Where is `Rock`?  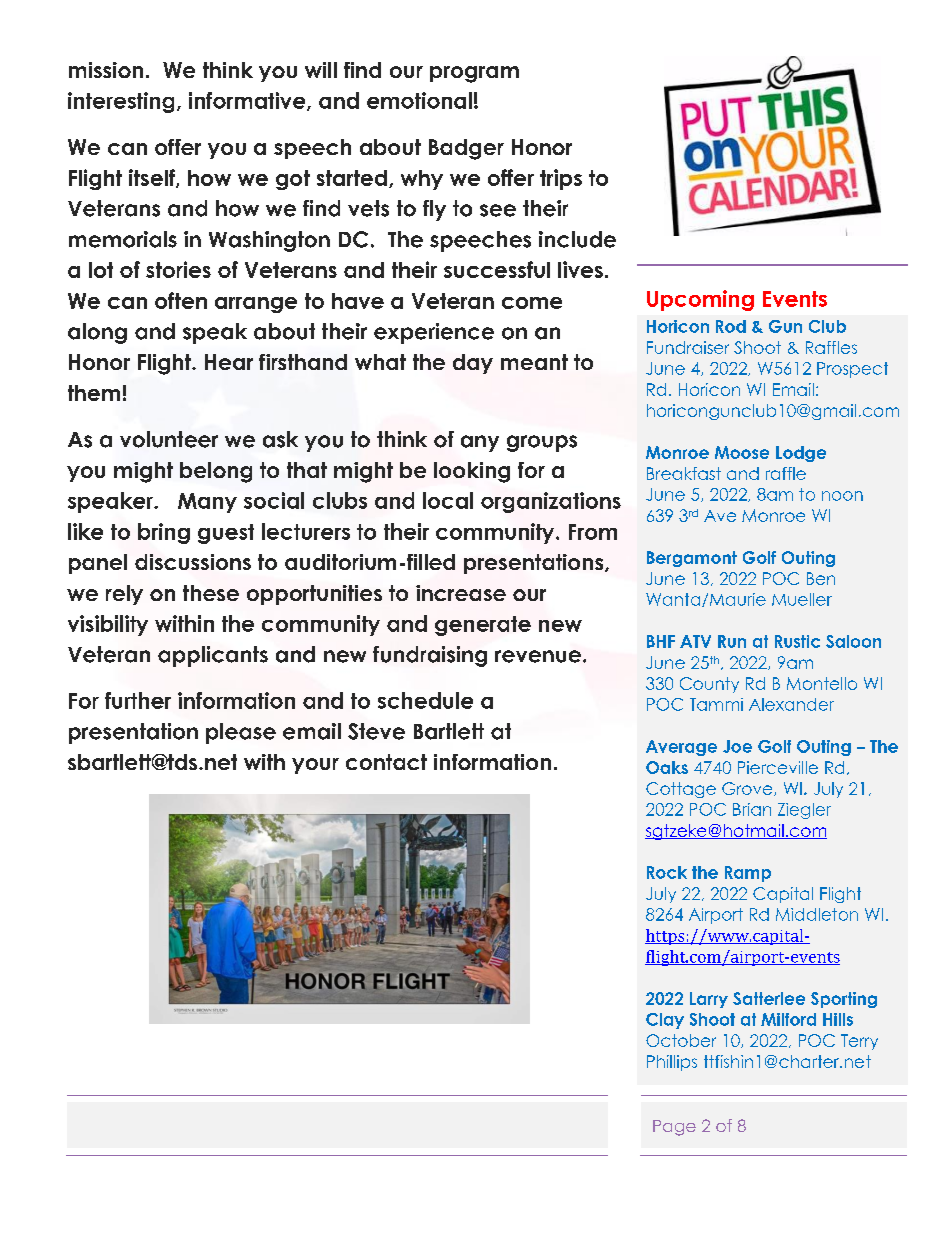 Rock is located at coordinates (667, 872).
